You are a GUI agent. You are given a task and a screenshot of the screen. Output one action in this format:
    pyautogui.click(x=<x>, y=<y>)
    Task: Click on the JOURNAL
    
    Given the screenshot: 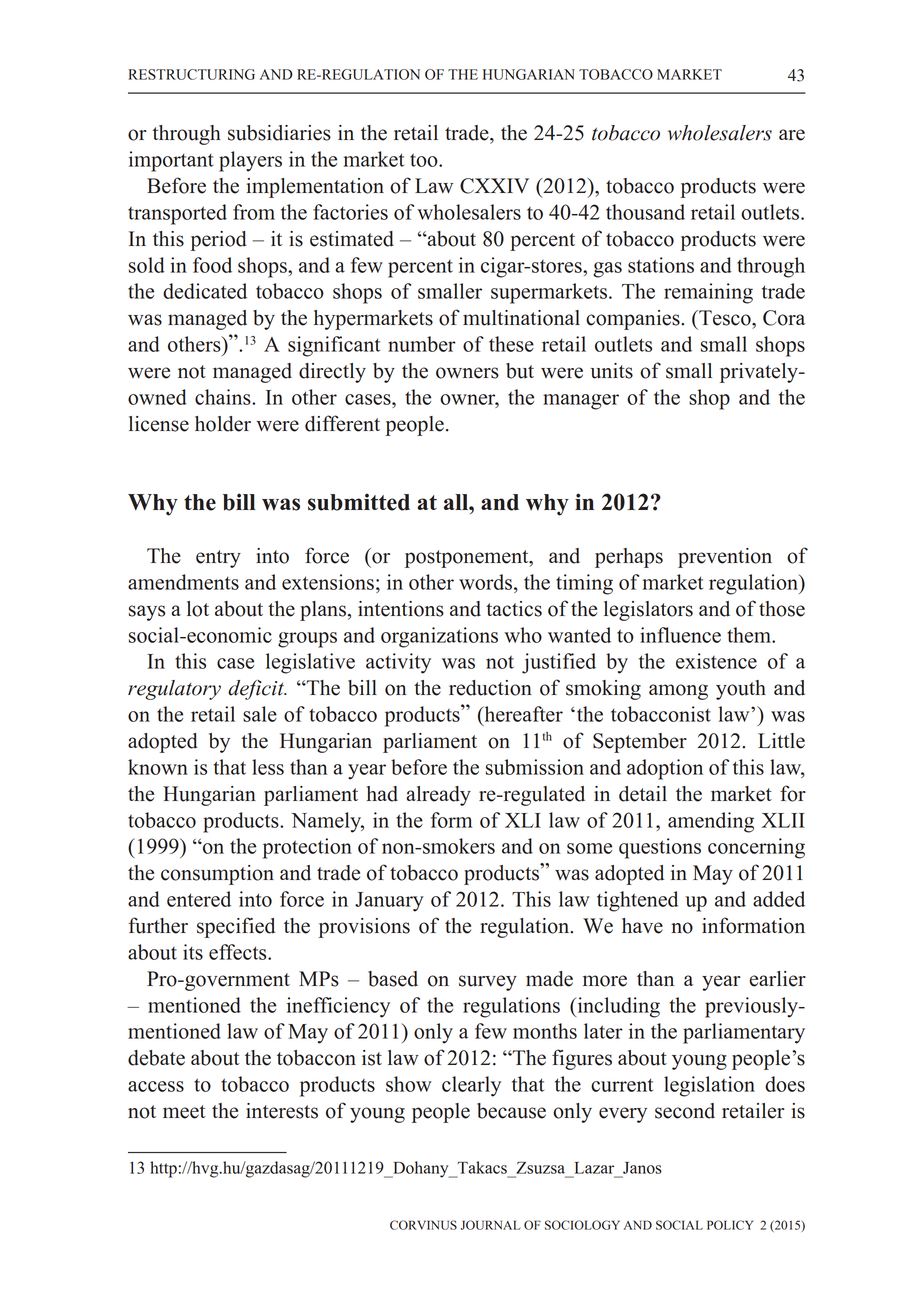 What is the action you would take?
    pyautogui.click(x=490, y=1225)
